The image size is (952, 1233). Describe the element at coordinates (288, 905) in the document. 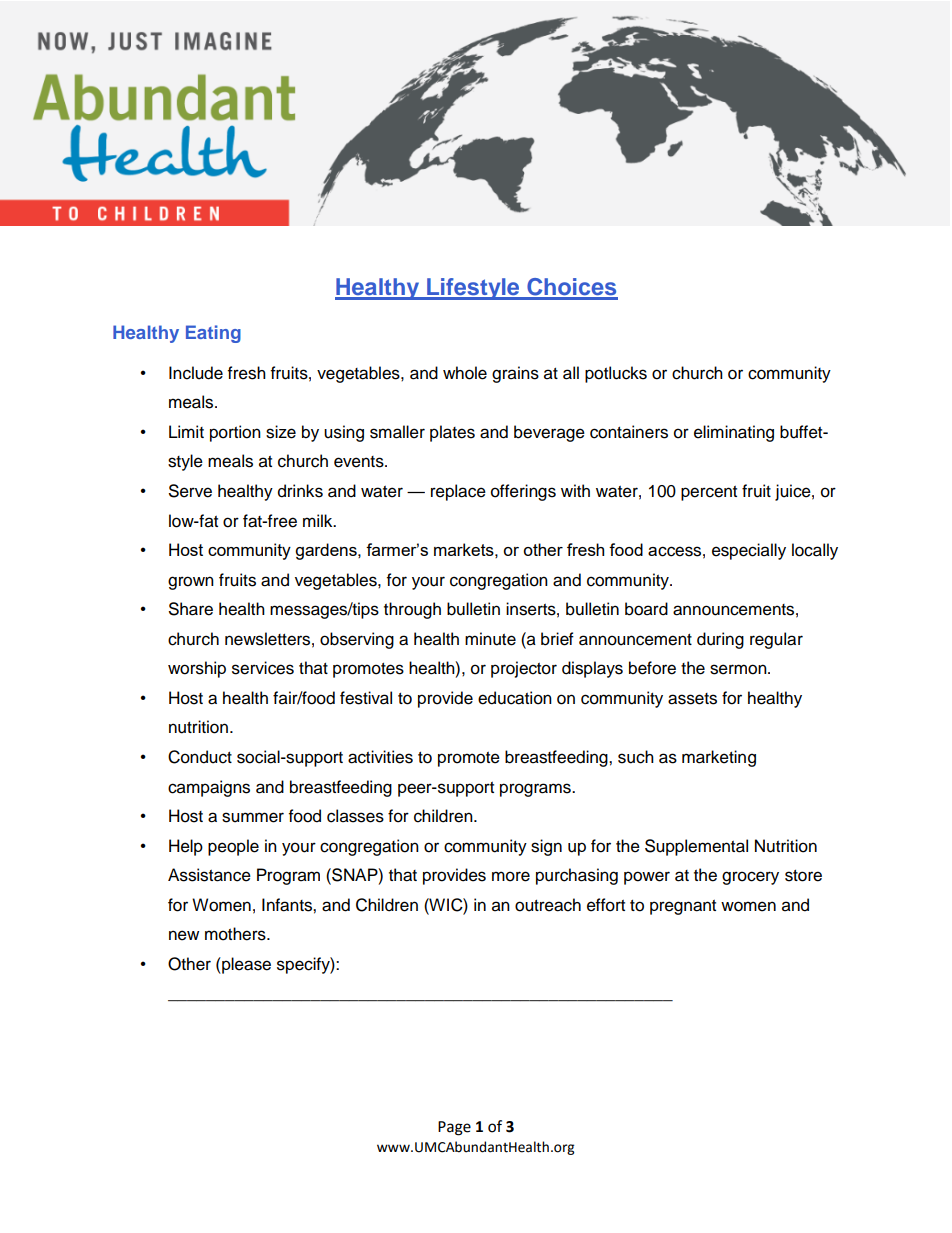

I see `Infants` at that location.
